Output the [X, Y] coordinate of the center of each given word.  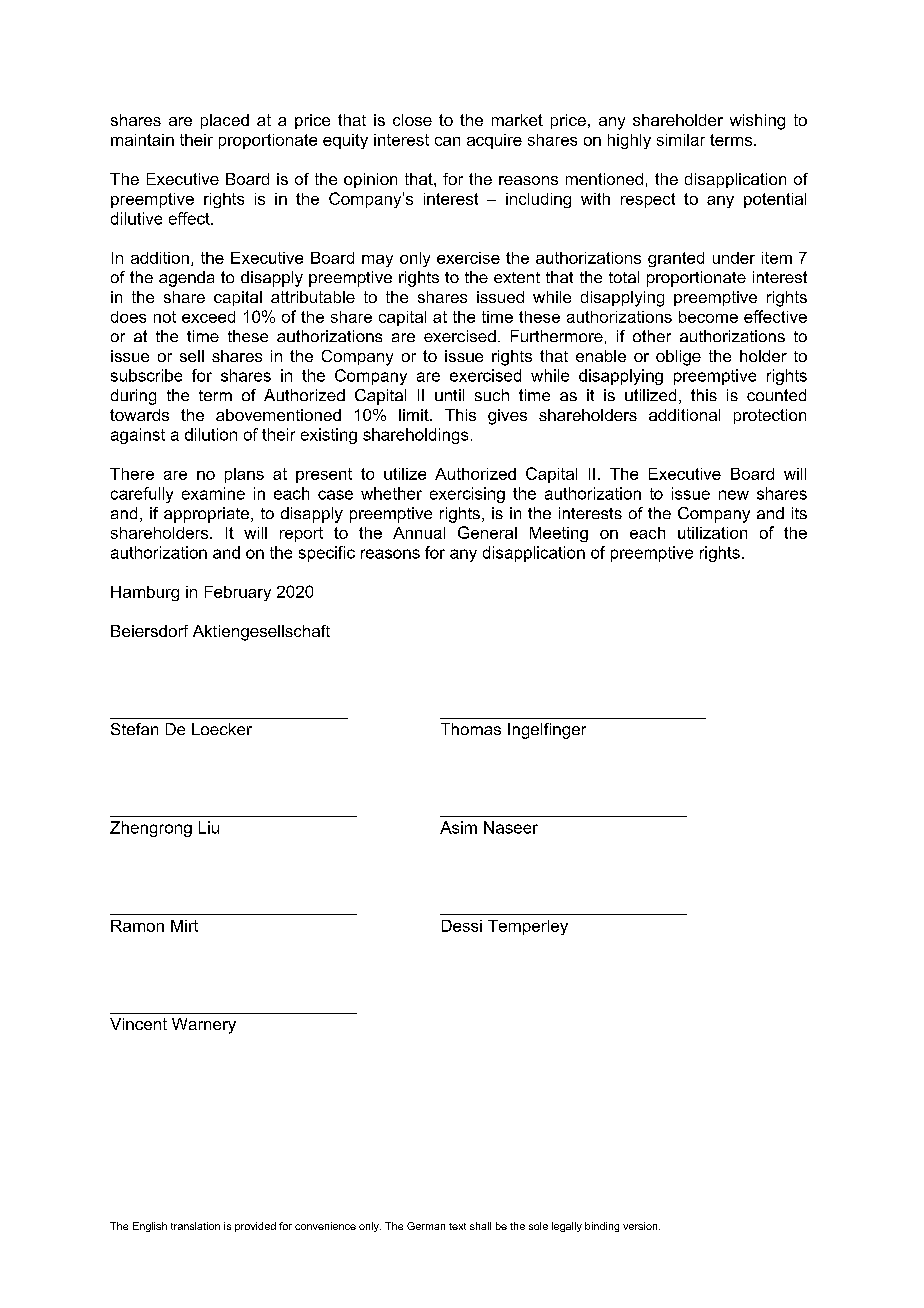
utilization [712, 533]
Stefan [134, 729]
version [641, 1226]
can [447, 141]
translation [195, 1226]
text [457, 1226]
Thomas [471, 729]
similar [681, 140]
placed [225, 121]
